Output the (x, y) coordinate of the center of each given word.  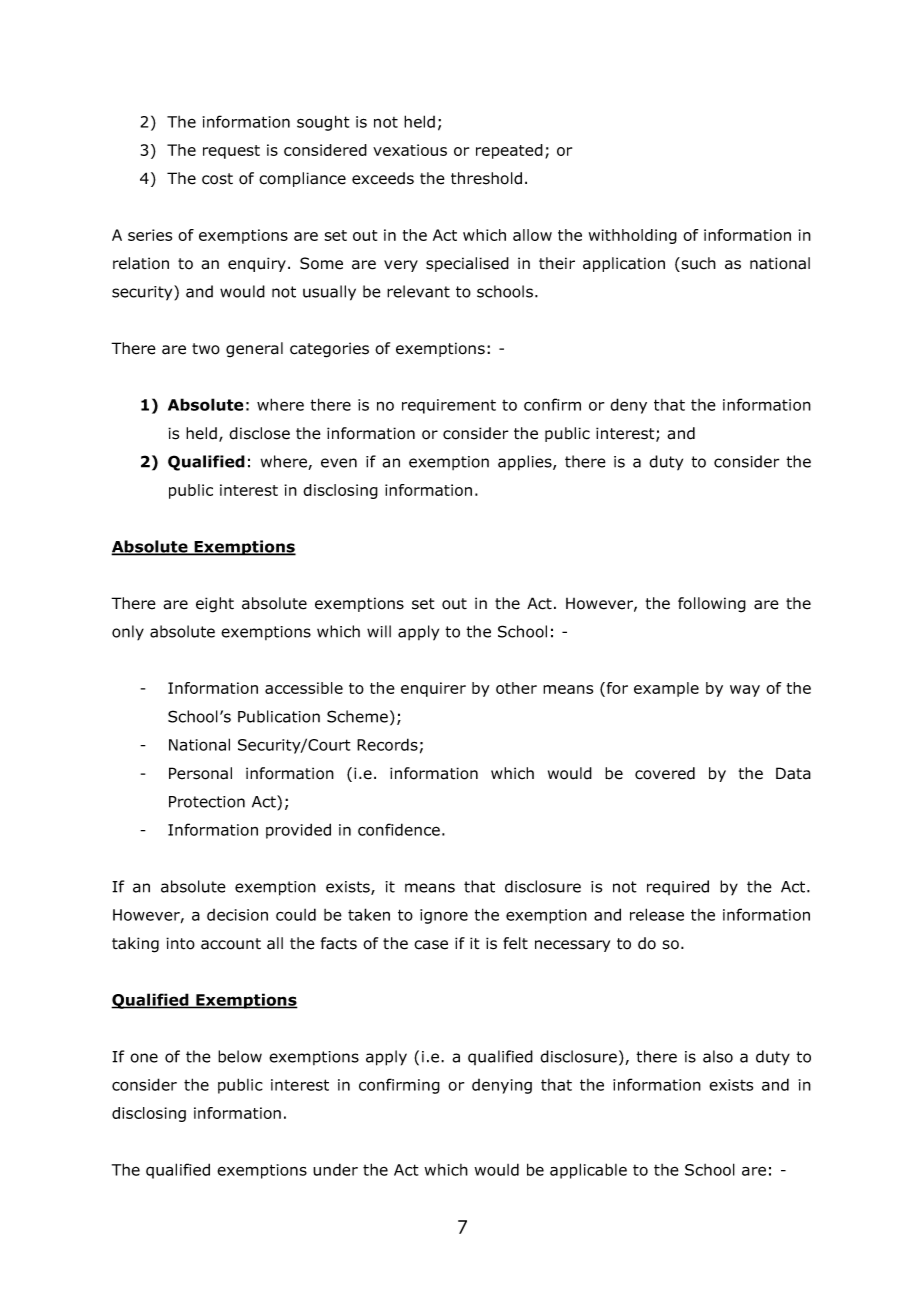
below (240, 1056)
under (335, 1169)
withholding (633, 236)
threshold (486, 178)
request (231, 152)
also (718, 1056)
